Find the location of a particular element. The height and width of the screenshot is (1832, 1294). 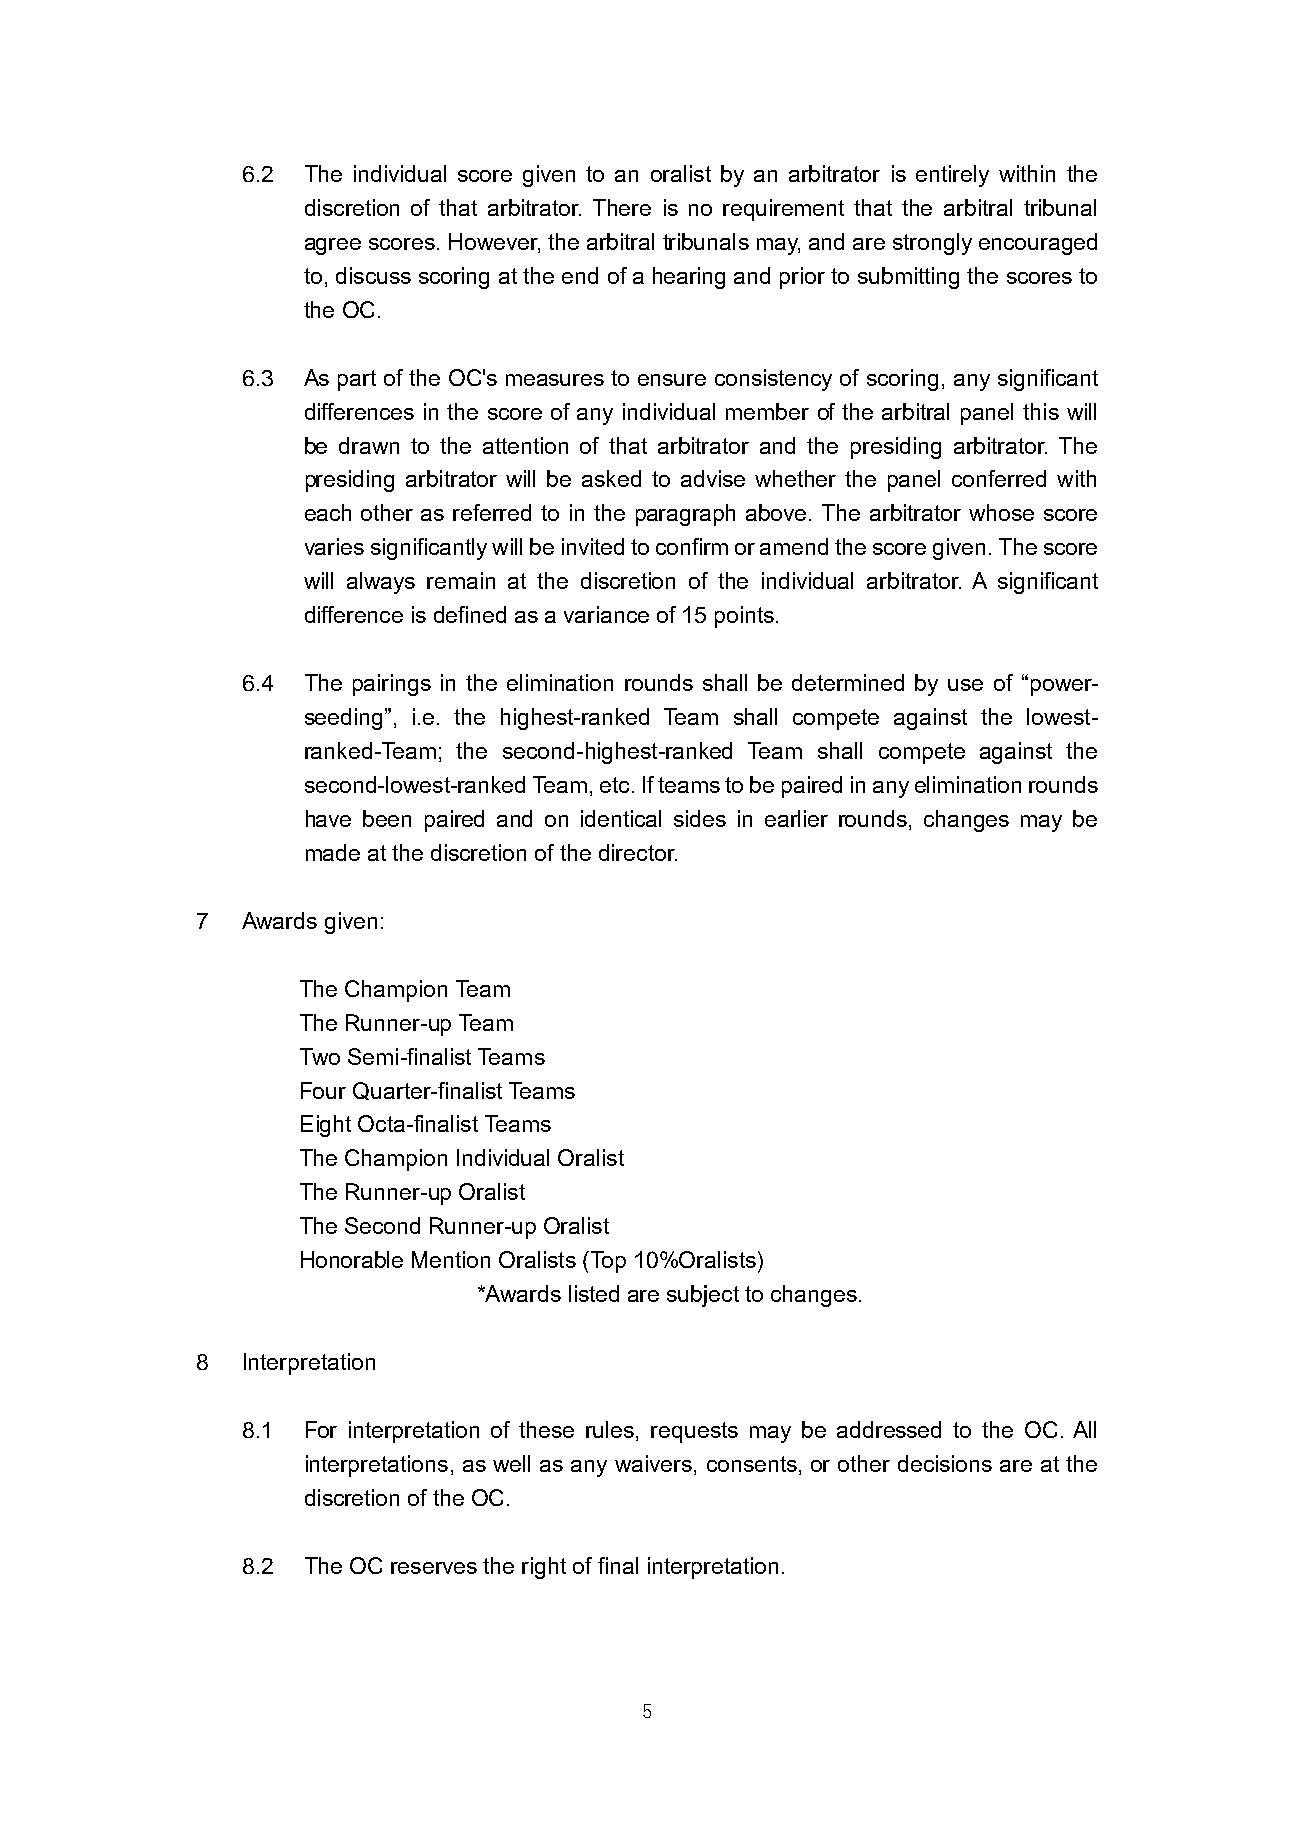

pairings is located at coordinates (392, 685).
